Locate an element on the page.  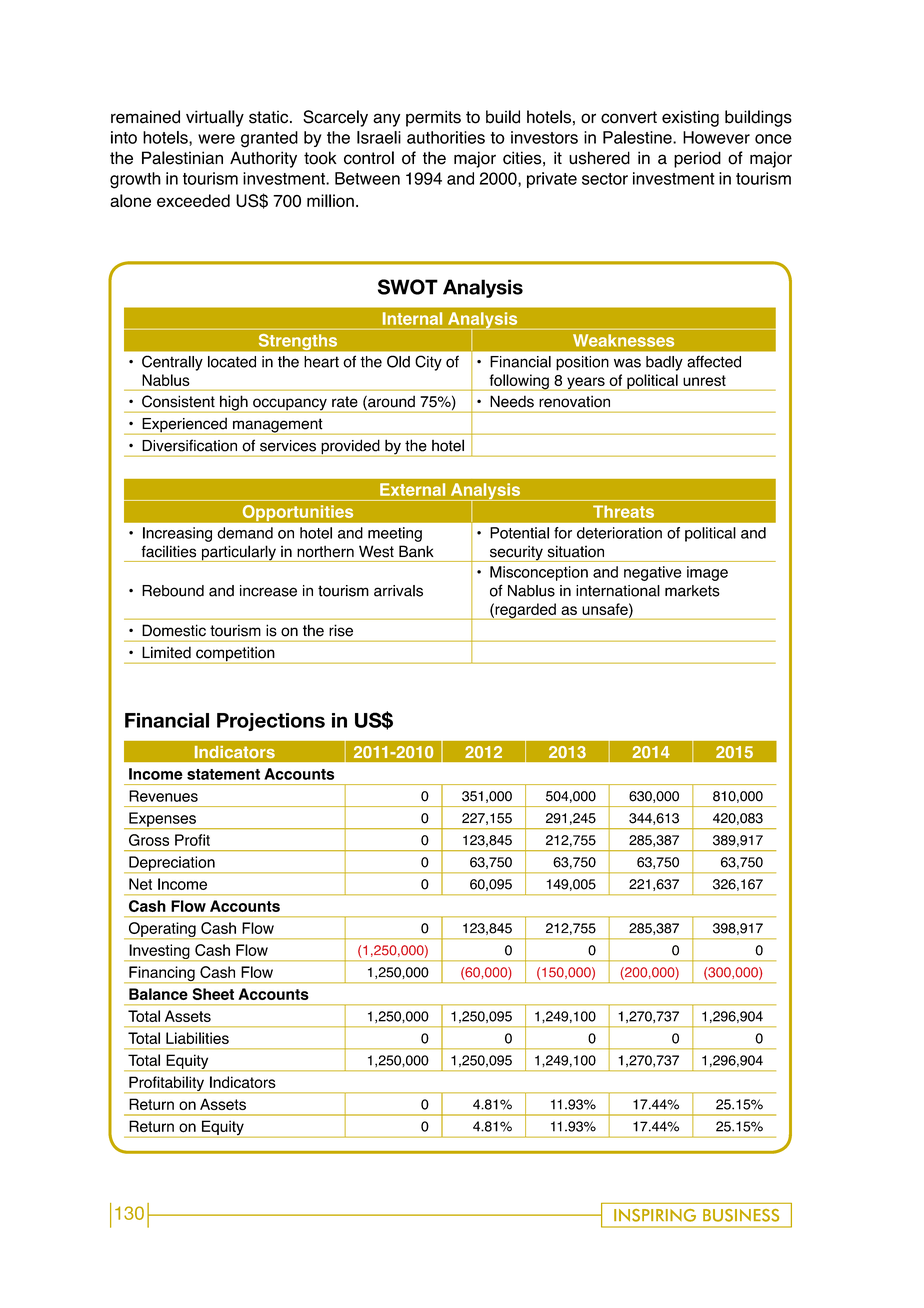
Threats is located at coordinates (623, 511).
